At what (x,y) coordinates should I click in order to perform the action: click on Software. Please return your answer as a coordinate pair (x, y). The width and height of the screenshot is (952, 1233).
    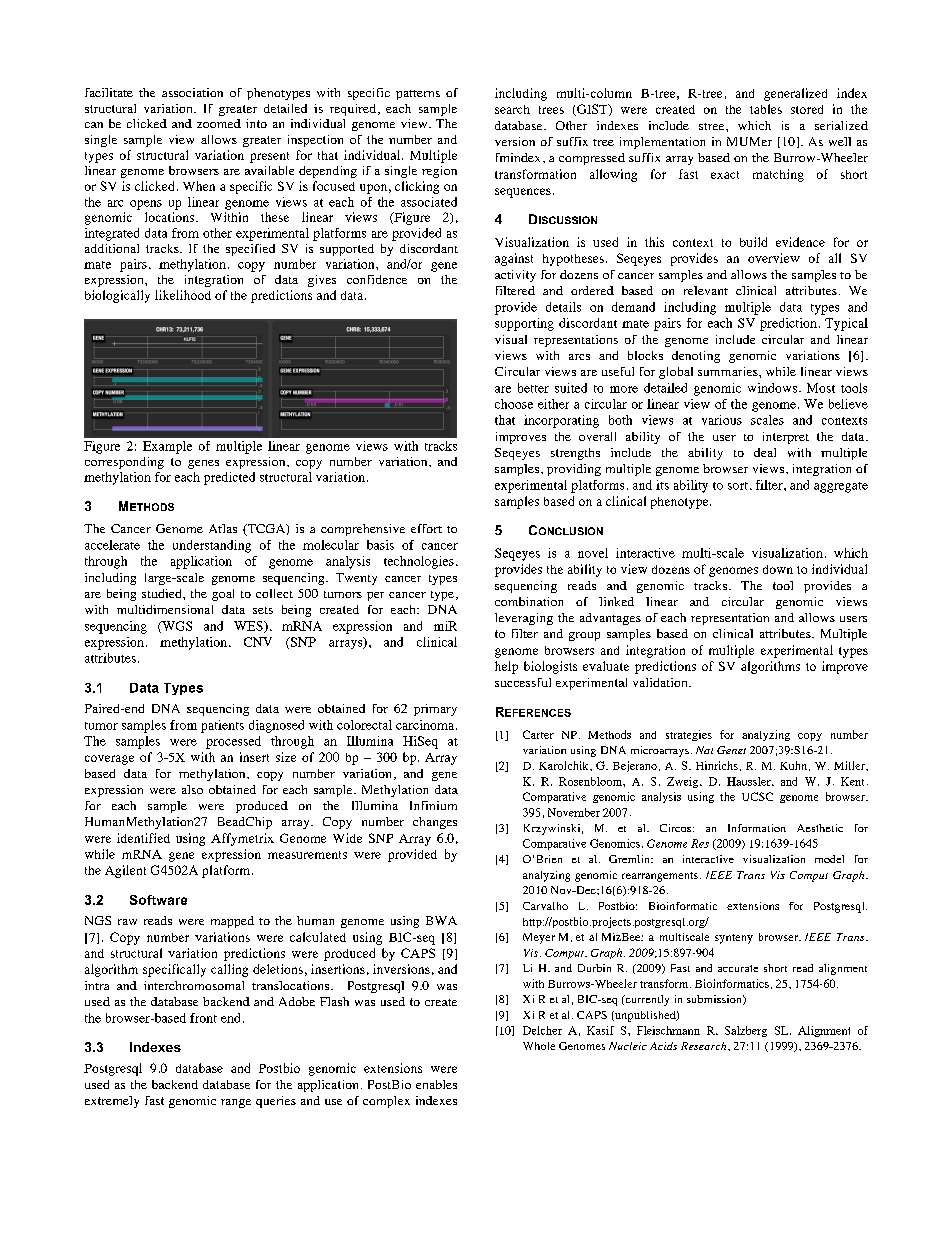
    Looking at the image, I should click on (158, 900).
